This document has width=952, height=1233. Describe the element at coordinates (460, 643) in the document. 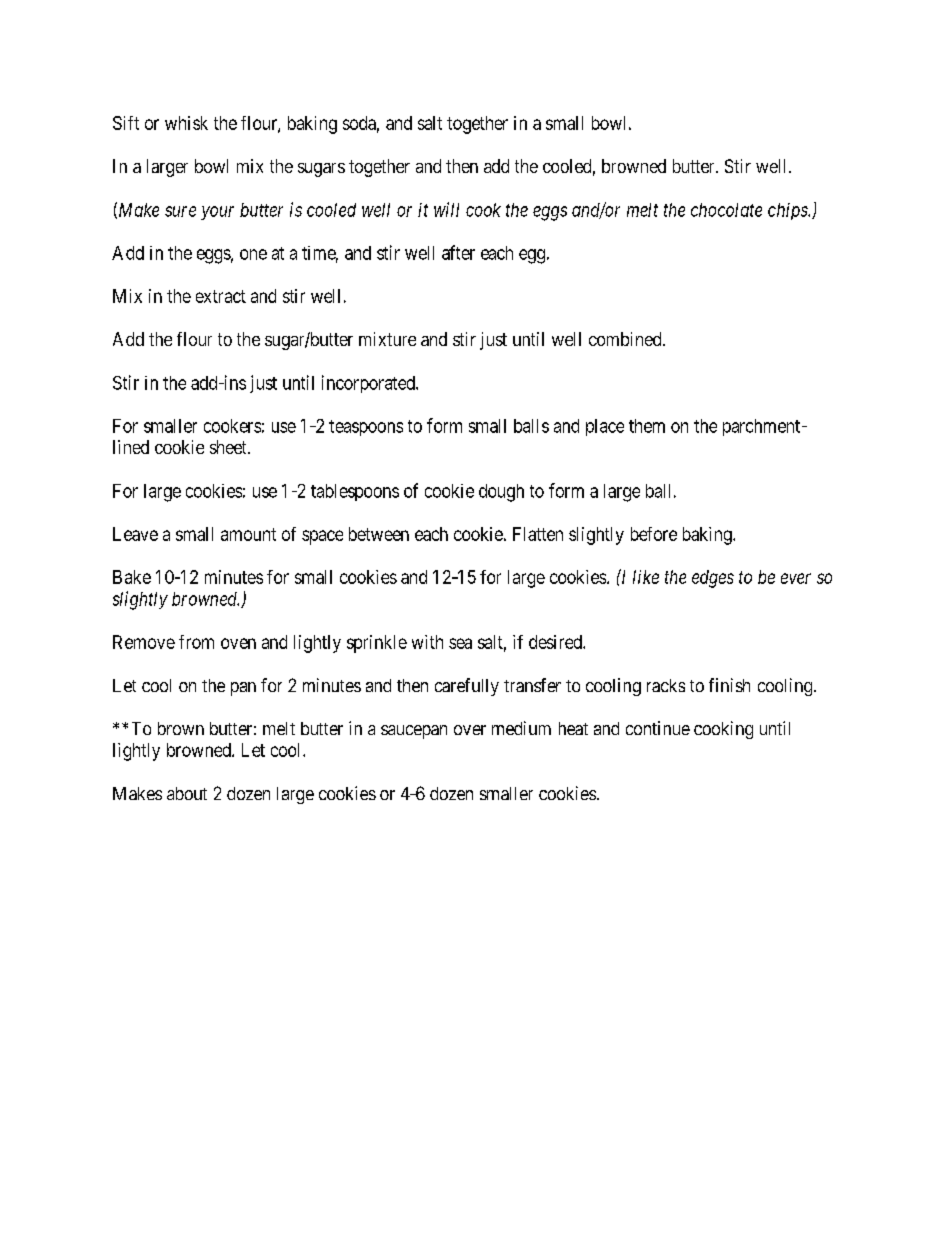

I see `sea` at that location.
